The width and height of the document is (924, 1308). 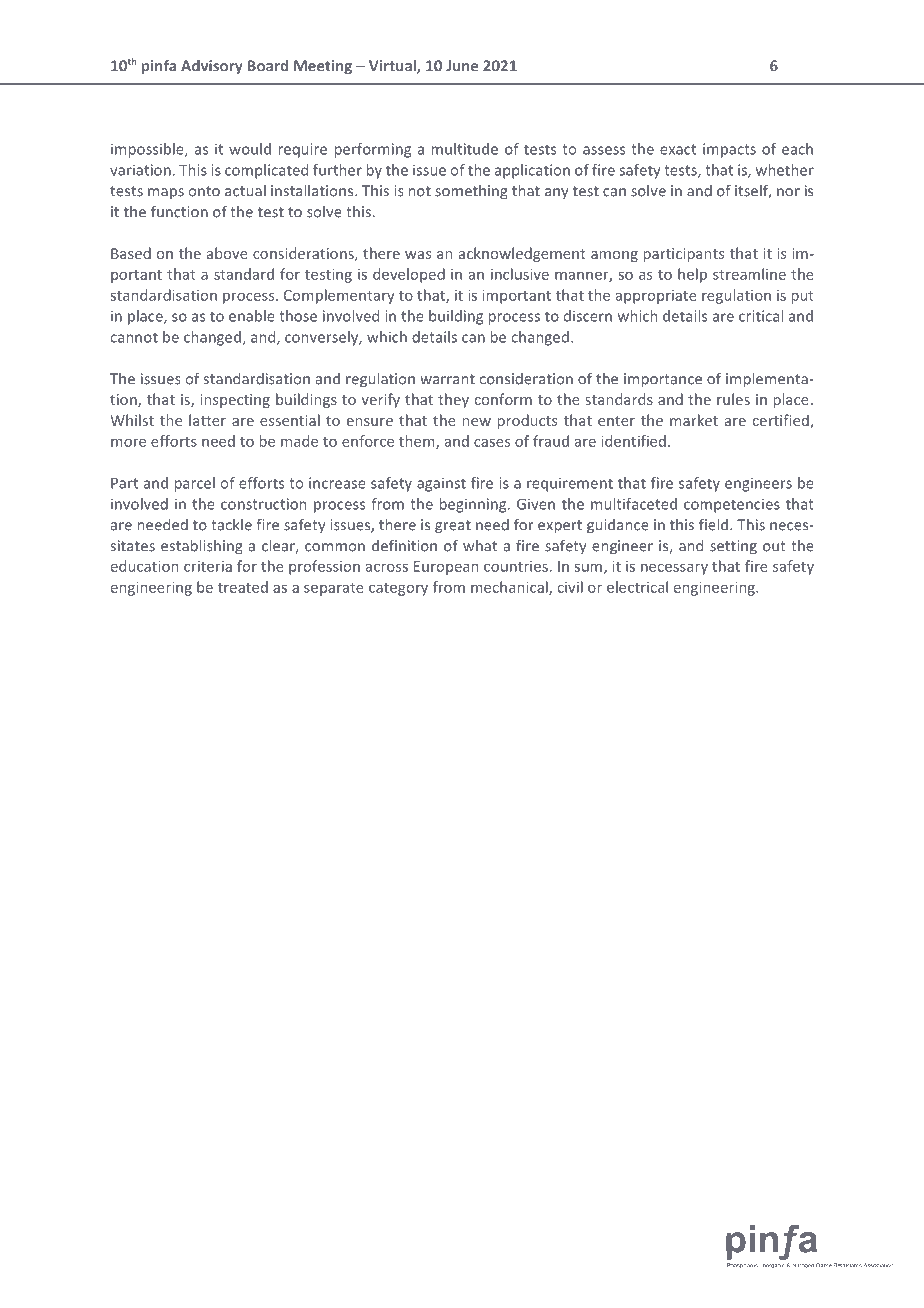 I want to click on they, so click(x=453, y=400).
